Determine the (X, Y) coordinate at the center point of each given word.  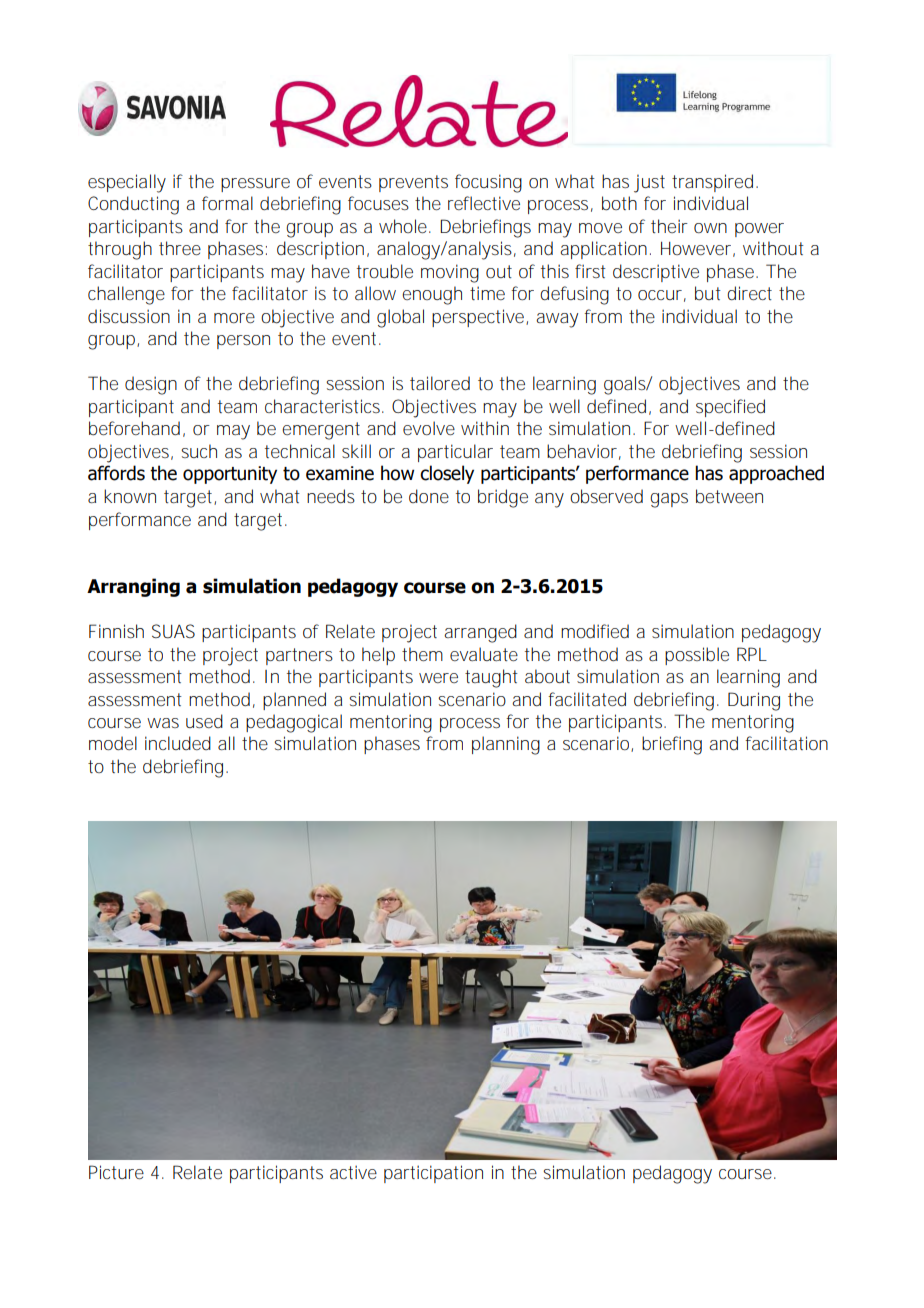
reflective (484, 203)
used (204, 721)
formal (227, 203)
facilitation (786, 743)
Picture (116, 1172)
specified (730, 408)
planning (506, 745)
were (438, 678)
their (669, 226)
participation (433, 1174)
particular (455, 453)
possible (697, 656)
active (353, 1172)
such (199, 451)
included (178, 743)
